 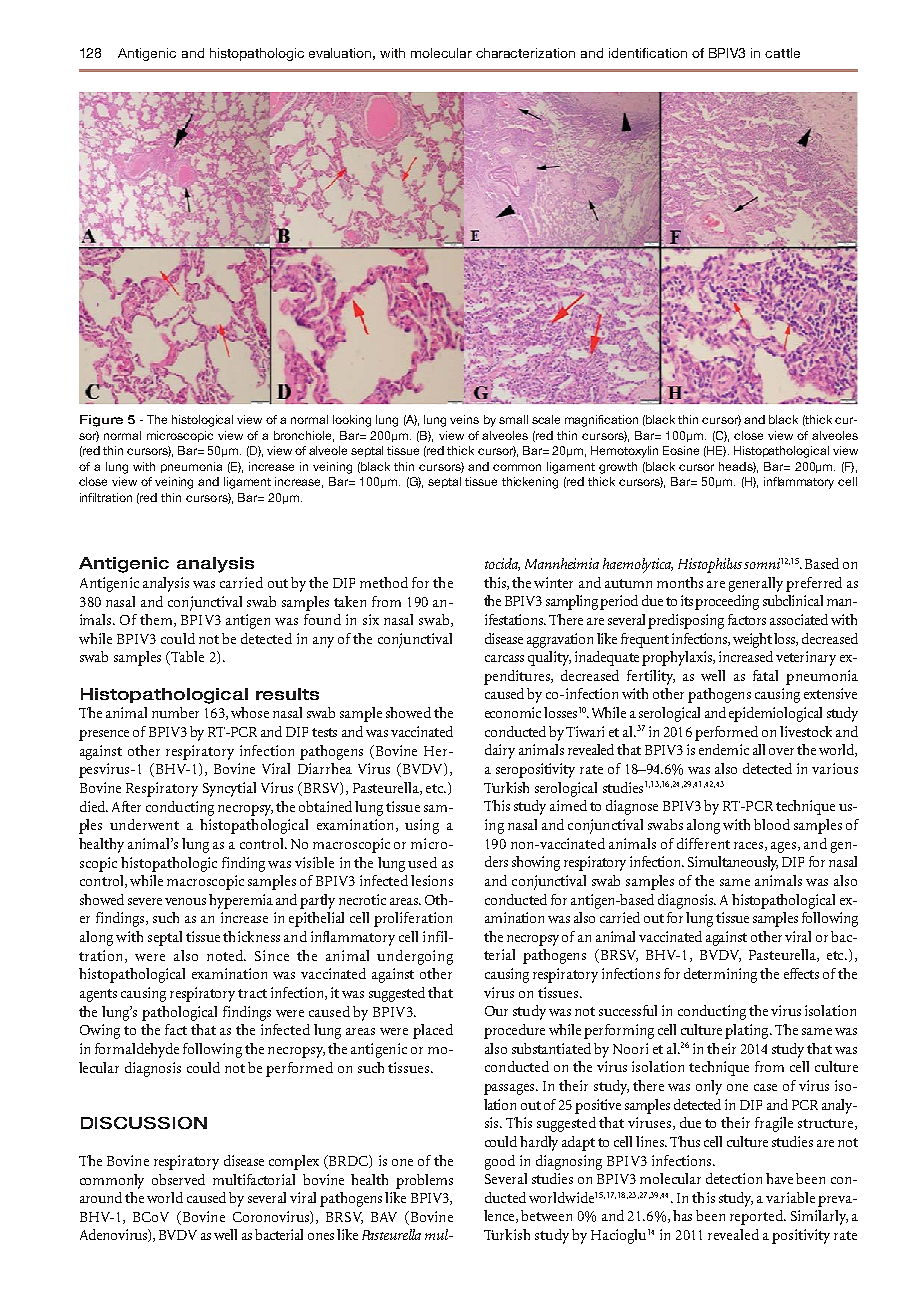 What do you see at coordinates (424, 1181) in the image?
I see `problems` at bounding box center [424, 1181].
